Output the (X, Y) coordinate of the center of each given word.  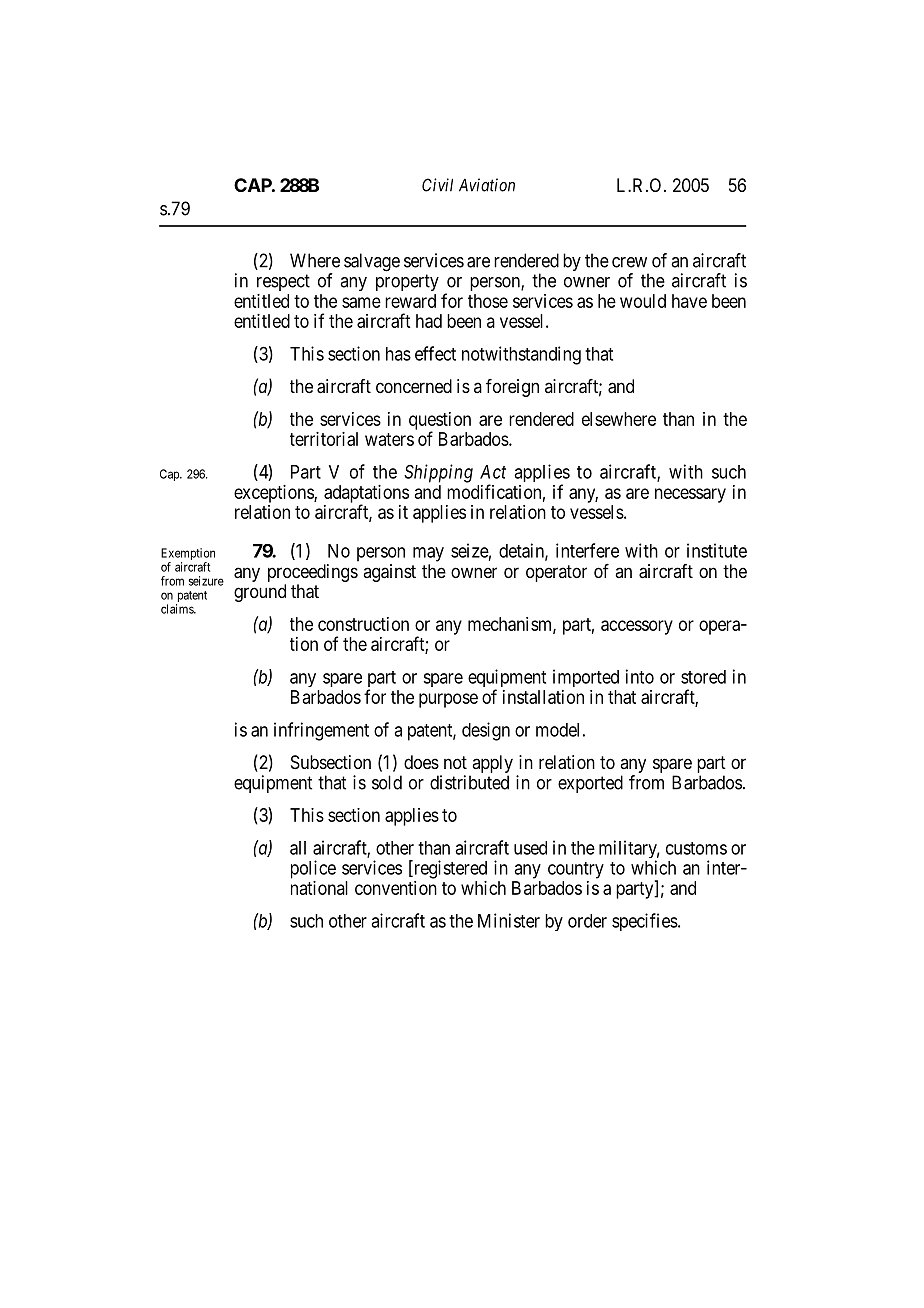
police (313, 869)
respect (283, 282)
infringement (321, 731)
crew (629, 262)
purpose (448, 700)
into (640, 676)
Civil (437, 185)
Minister (509, 920)
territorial (324, 439)
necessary (690, 495)
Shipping (438, 473)
